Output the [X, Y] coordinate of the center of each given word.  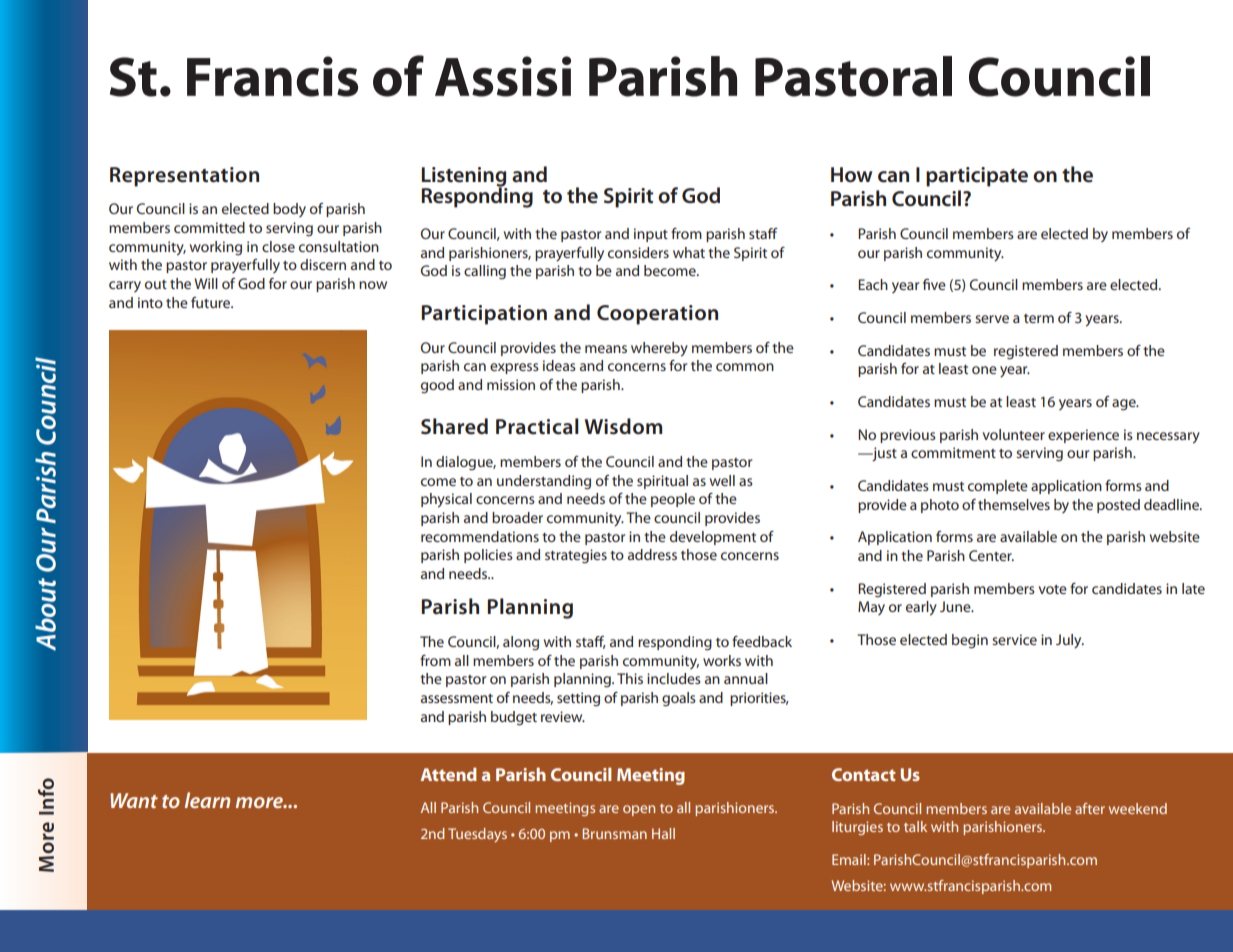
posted [1118, 506]
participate [977, 177]
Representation [184, 177]
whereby [659, 349]
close [278, 246]
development [713, 538]
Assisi [503, 76]
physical [446, 500]
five [934, 284]
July [1070, 641]
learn [207, 800]
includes [674, 678]
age [1125, 405]
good [437, 386]
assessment [457, 698]
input [651, 235]
